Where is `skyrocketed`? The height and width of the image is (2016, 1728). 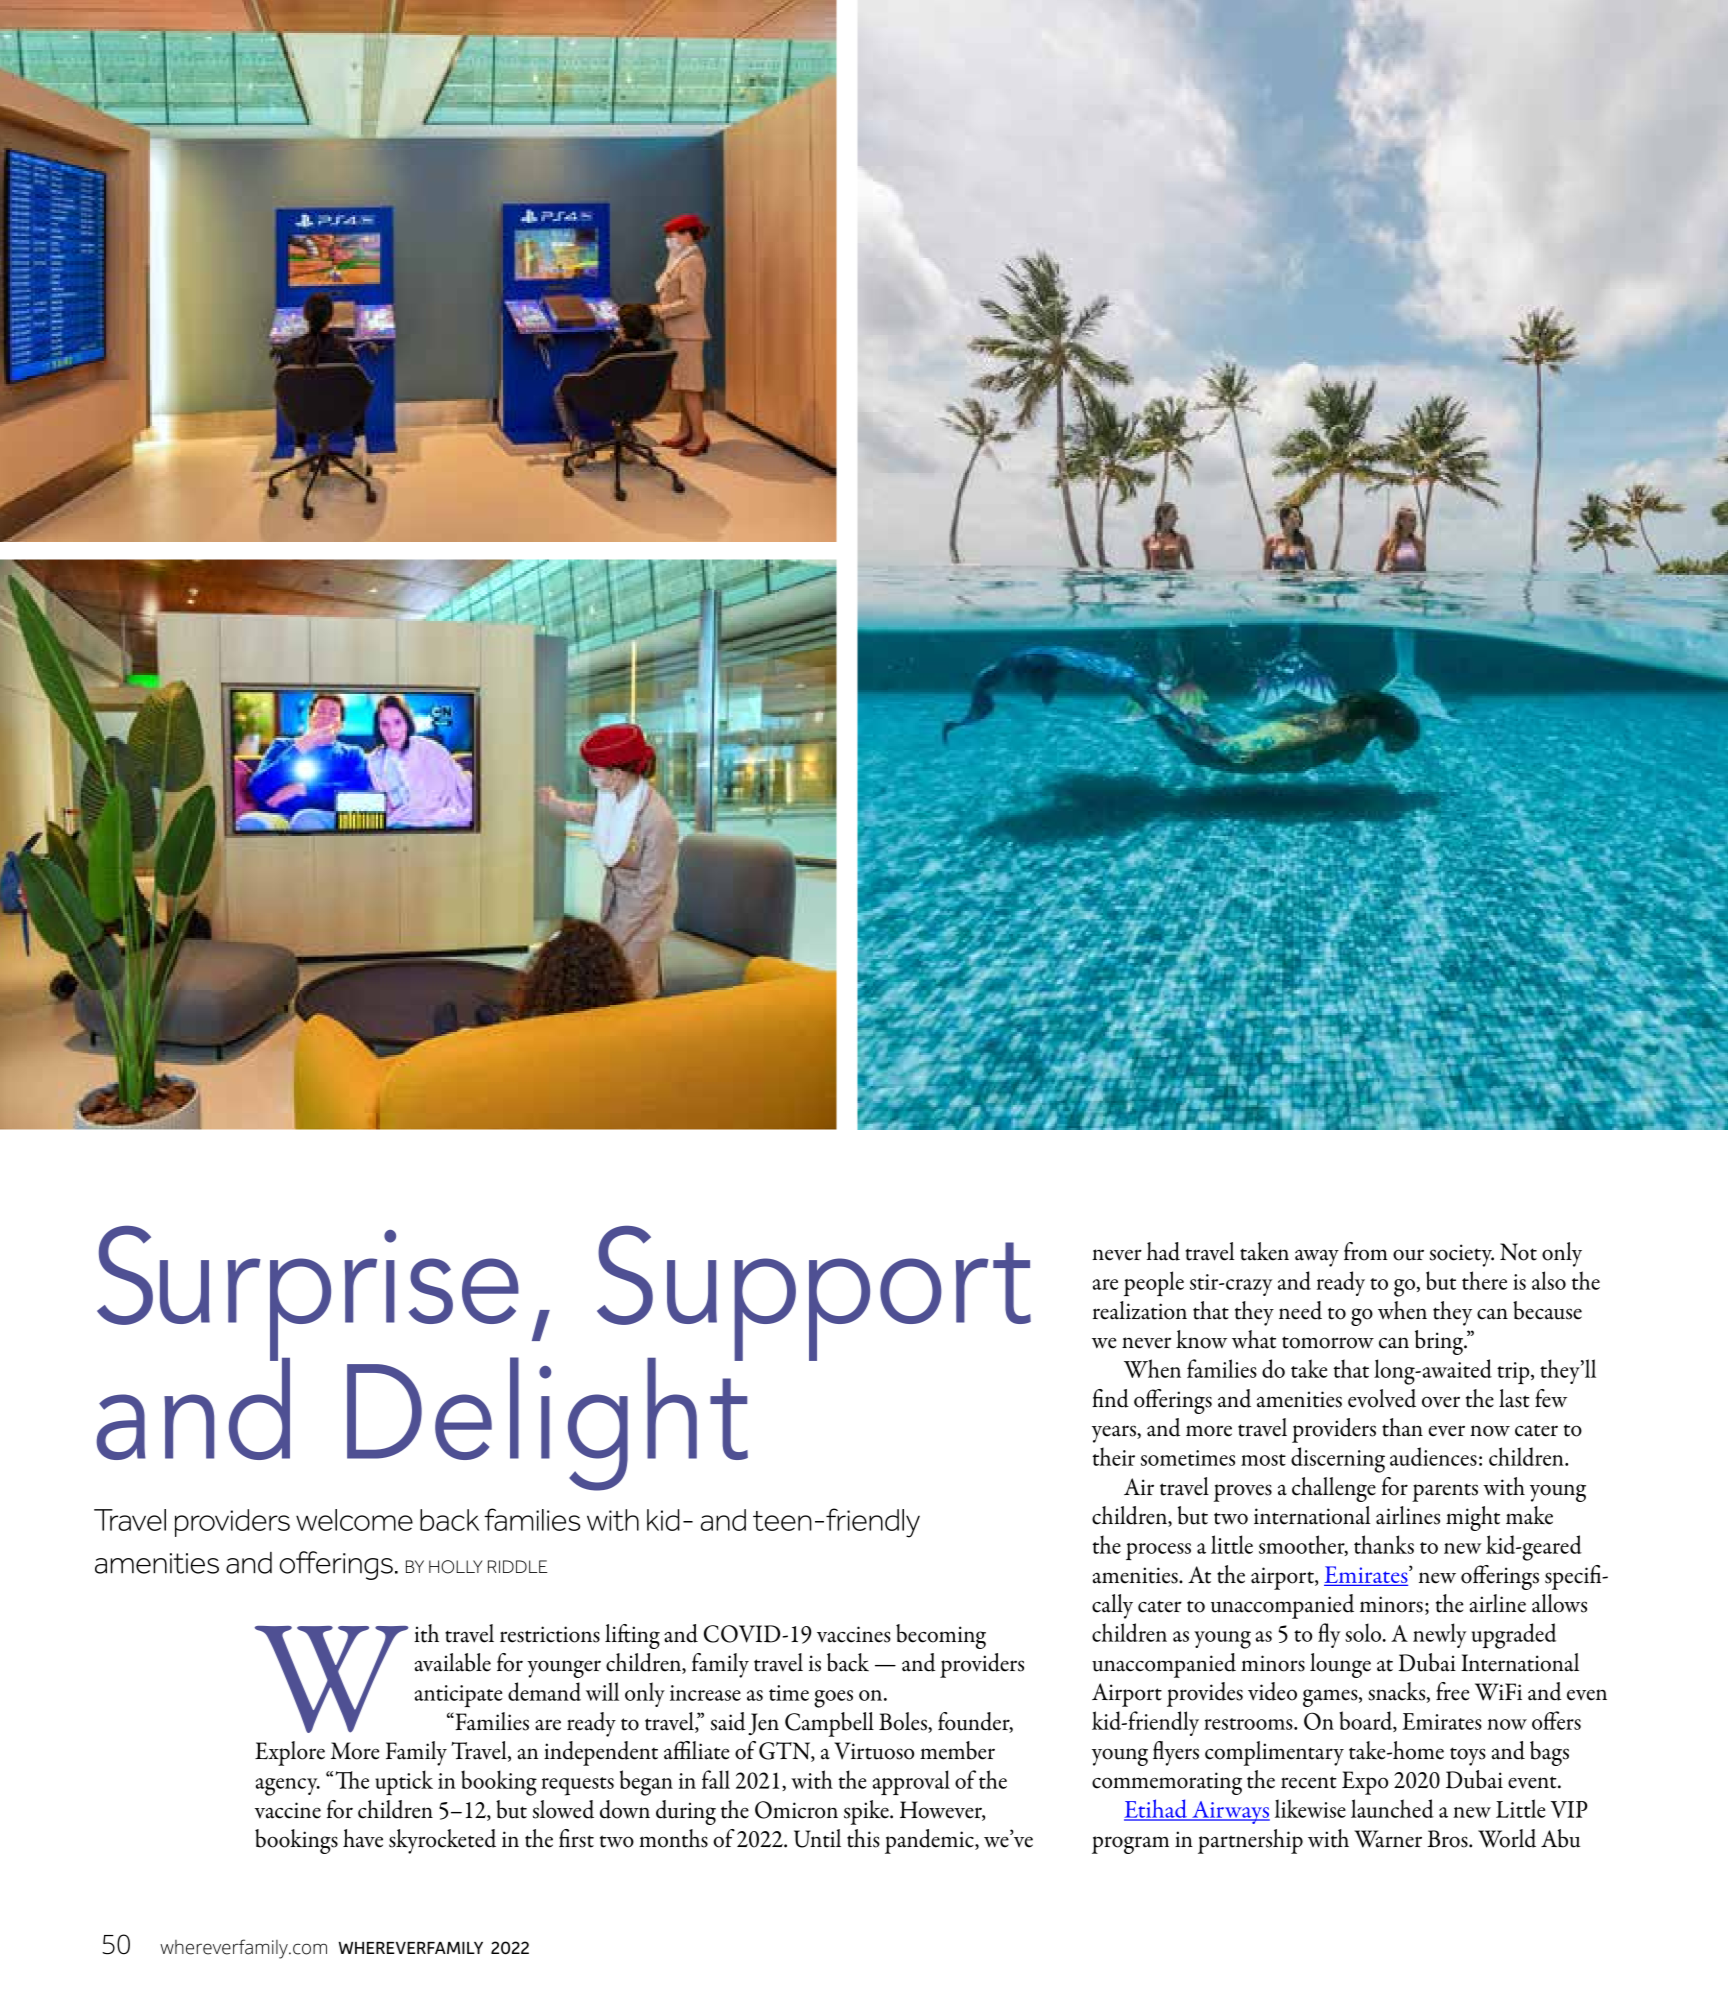
skyrocketed is located at coordinates (442, 1841).
